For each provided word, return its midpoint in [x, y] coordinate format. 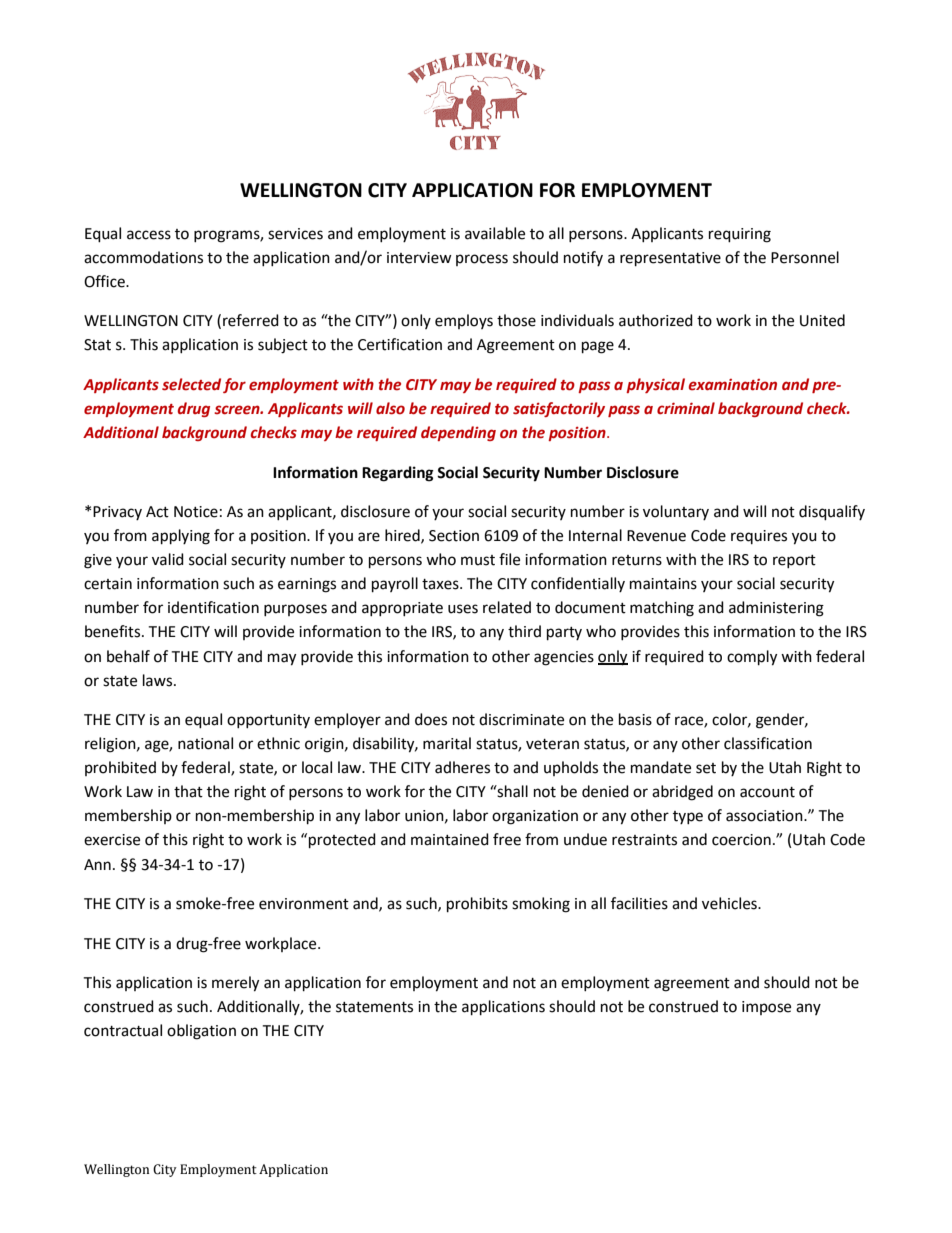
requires [759, 537]
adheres [462, 767]
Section [454, 536]
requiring [740, 235]
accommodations [143, 257]
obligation [201, 1032]
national [205, 743]
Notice [196, 512]
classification [768, 743]
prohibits [477, 905]
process [482, 260]
